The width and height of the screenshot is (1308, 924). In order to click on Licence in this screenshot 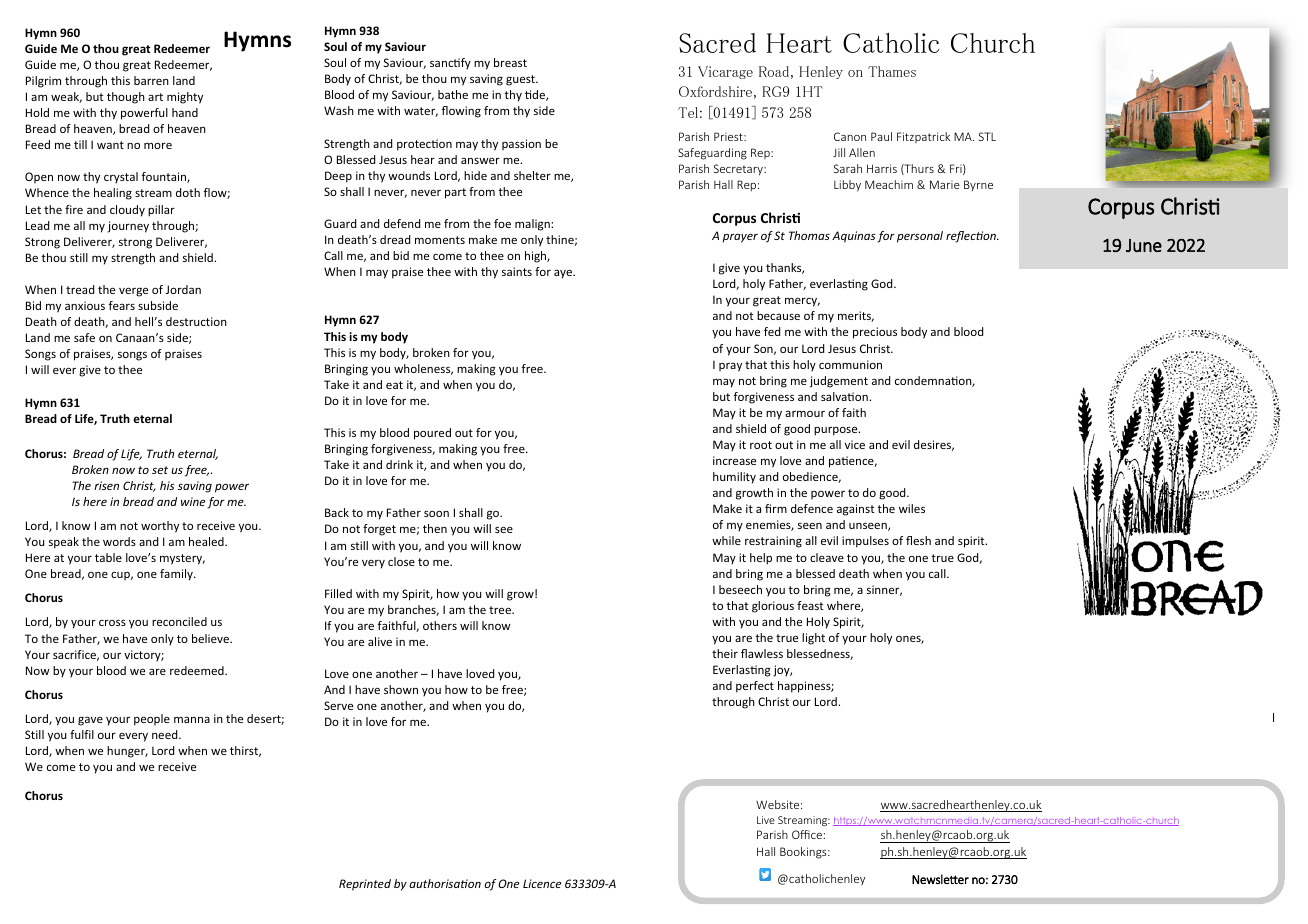, I will do `click(542, 883)`.
